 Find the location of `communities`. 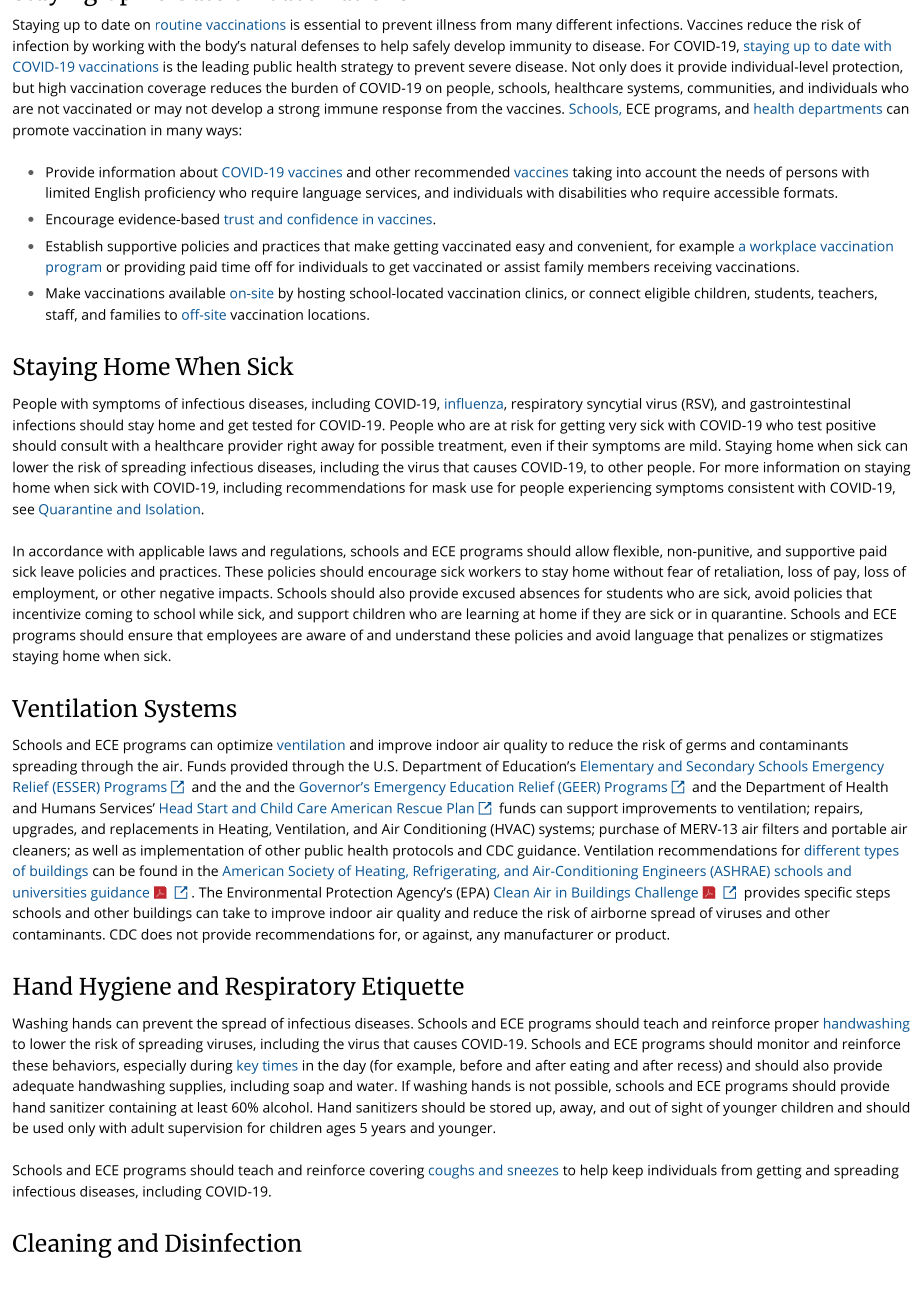

communities is located at coordinates (730, 89).
